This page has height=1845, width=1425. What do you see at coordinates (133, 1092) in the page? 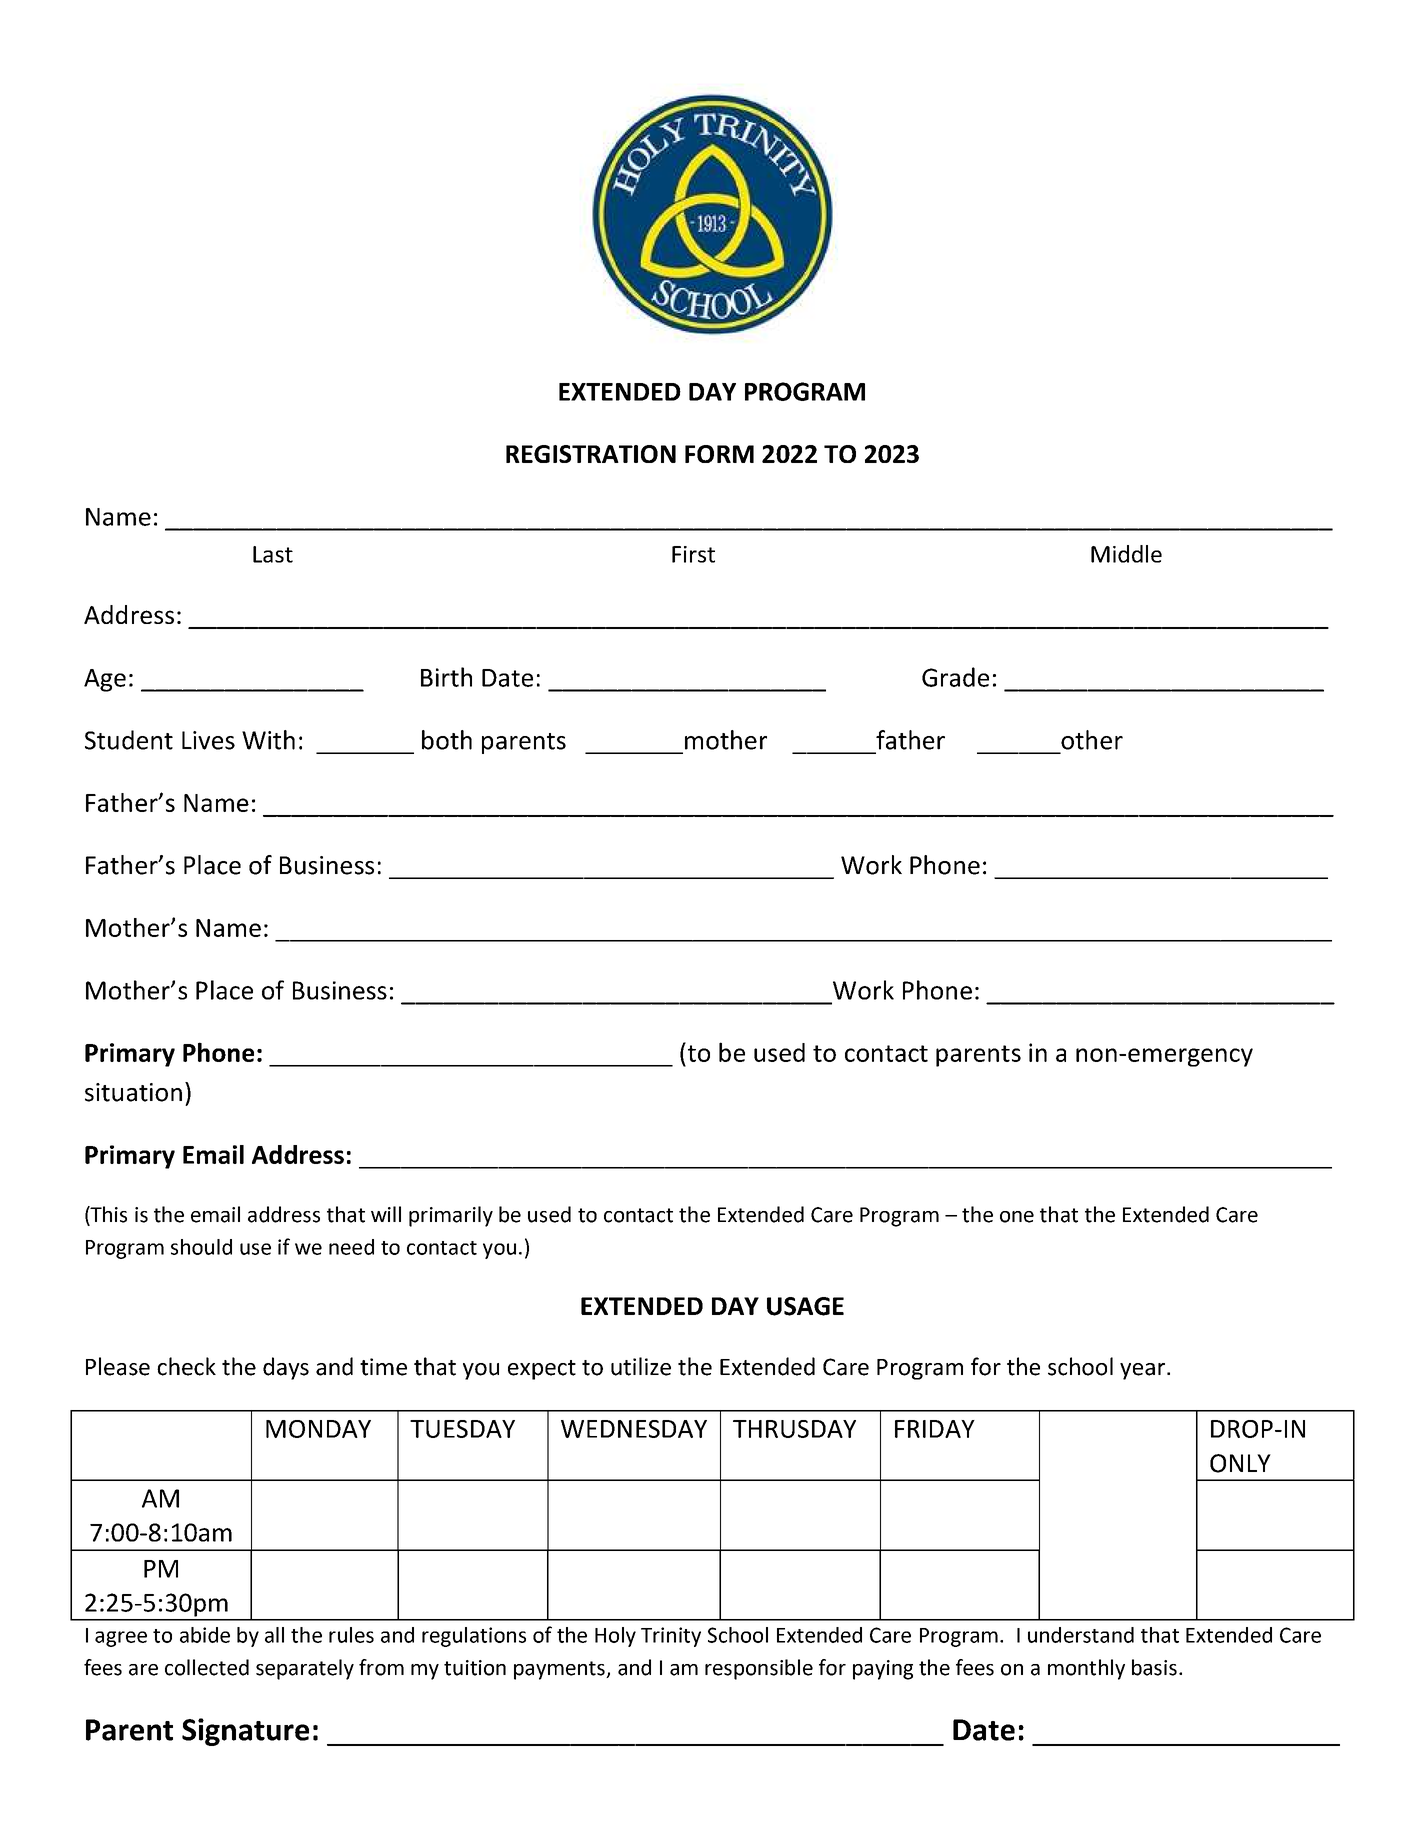
I see `situation` at bounding box center [133, 1092].
